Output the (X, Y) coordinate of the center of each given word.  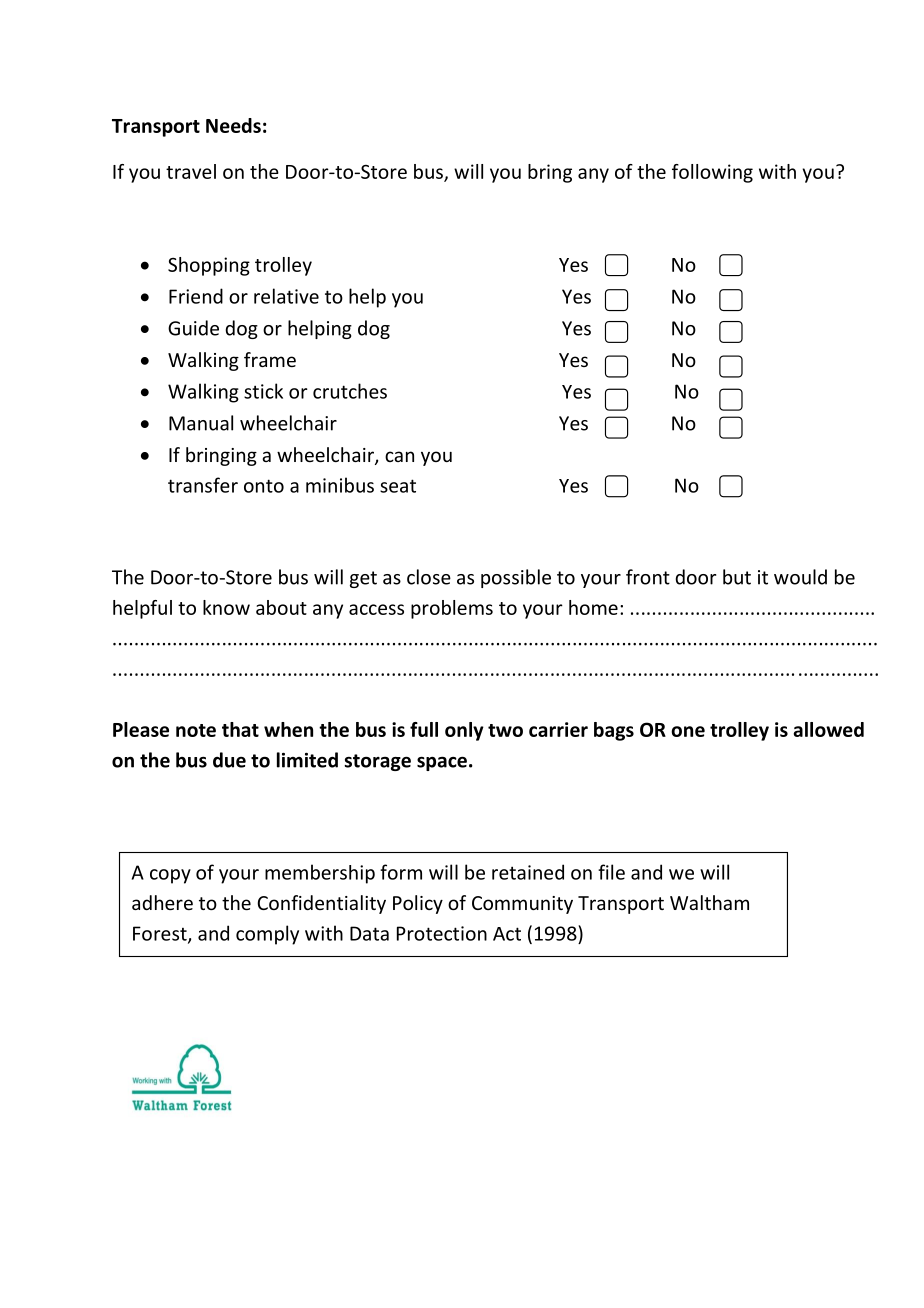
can (399, 456)
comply (267, 935)
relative (286, 296)
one (688, 731)
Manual (201, 423)
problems (452, 609)
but (737, 577)
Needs (233, 125)
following (712, 173)
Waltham (709, 902)
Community (522, 905)
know (226, 607)
